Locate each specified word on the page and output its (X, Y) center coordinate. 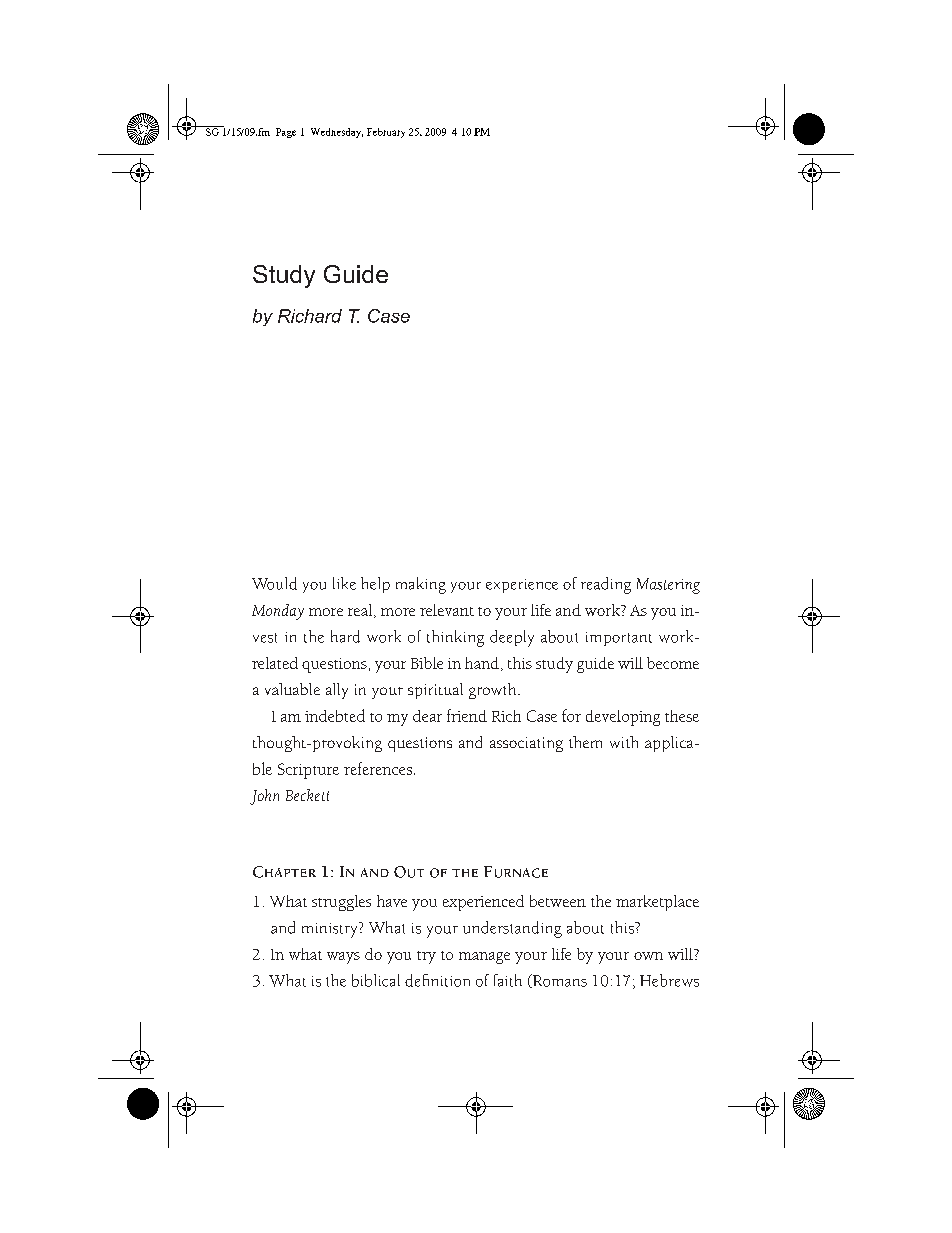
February (386, 133)
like (344, 583)
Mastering (668, 586)
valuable (292, 689)
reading (606, 585)
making (421, 585)
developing (623, 718)
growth (494, 691)
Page (286, 133)
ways (343, 958)
